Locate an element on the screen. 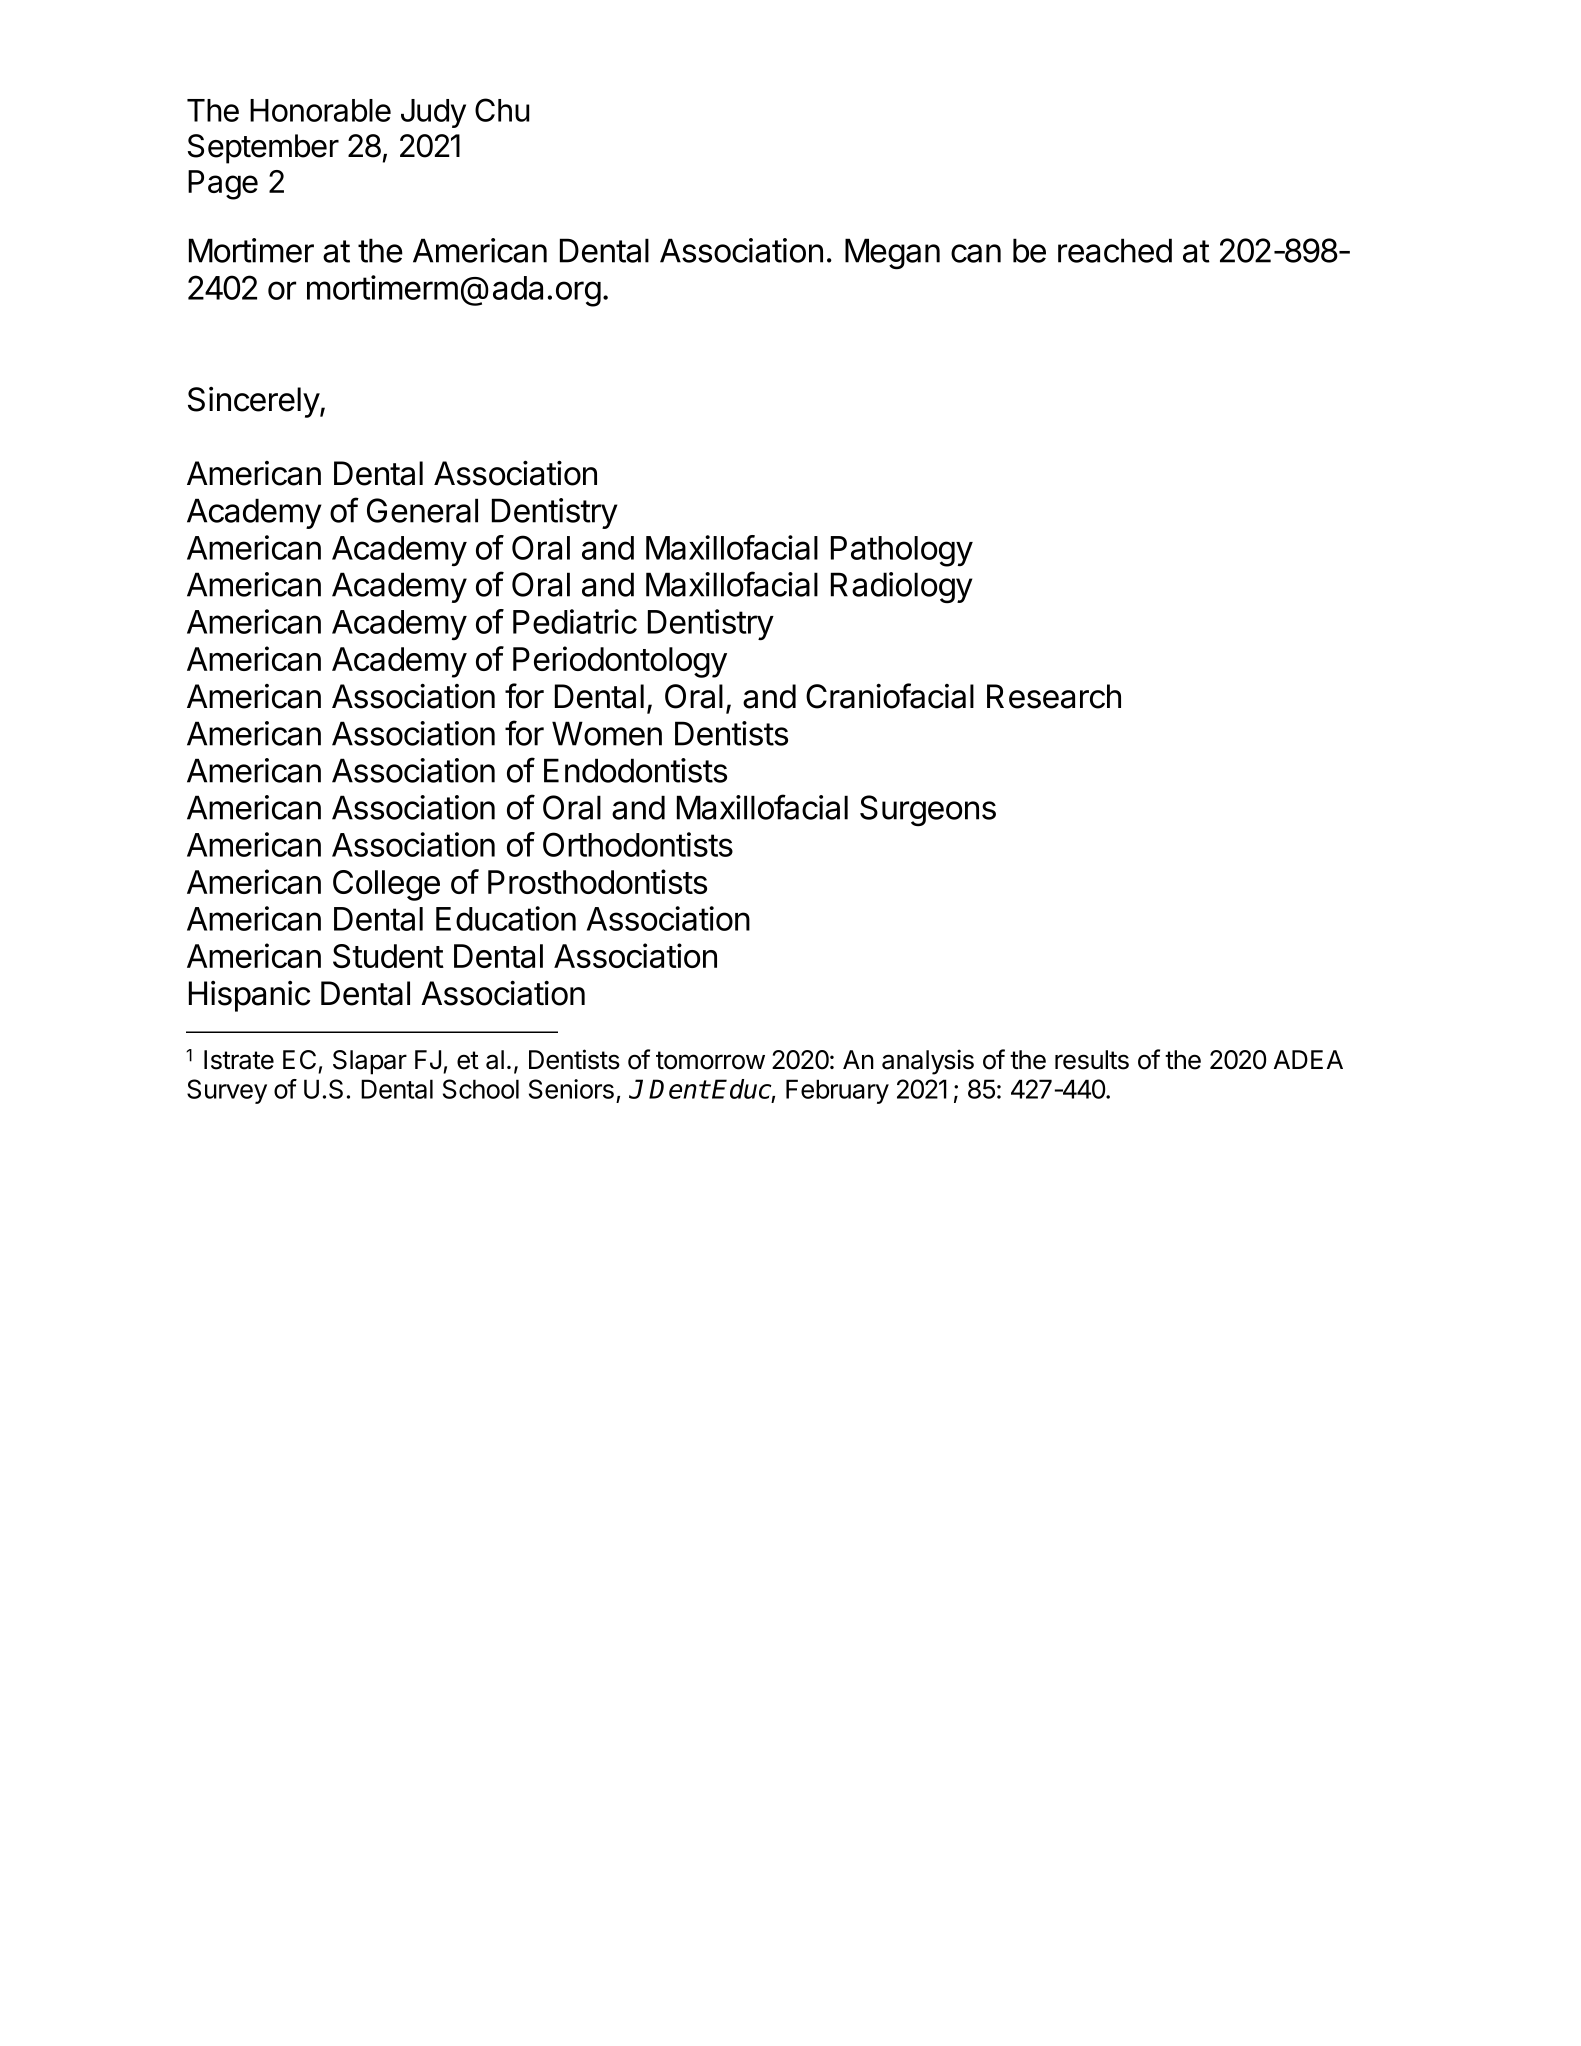 This screenshot has width=1581, height=2046. School is located at coordinates (481, 1089).
